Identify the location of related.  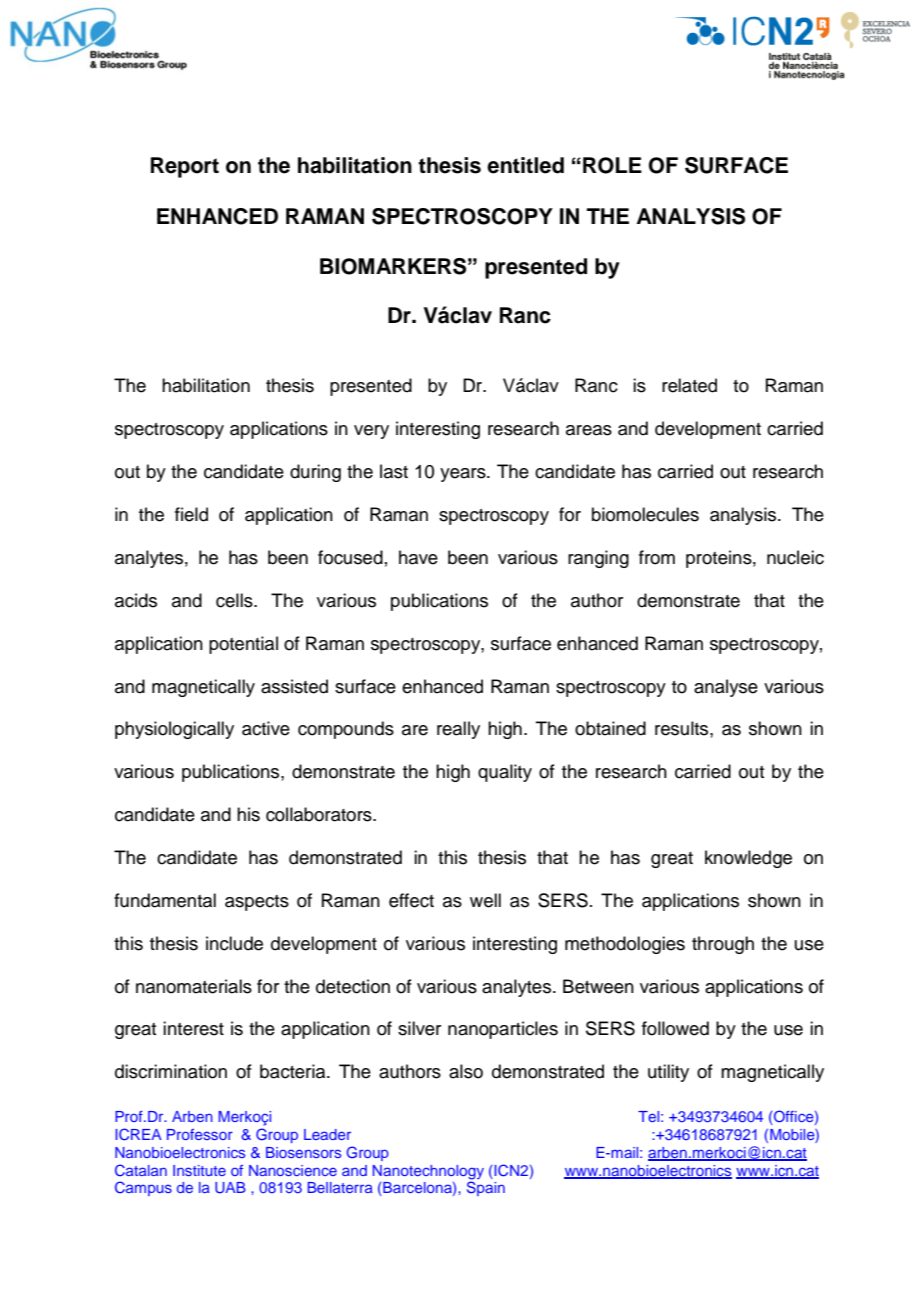
(689, 385).
